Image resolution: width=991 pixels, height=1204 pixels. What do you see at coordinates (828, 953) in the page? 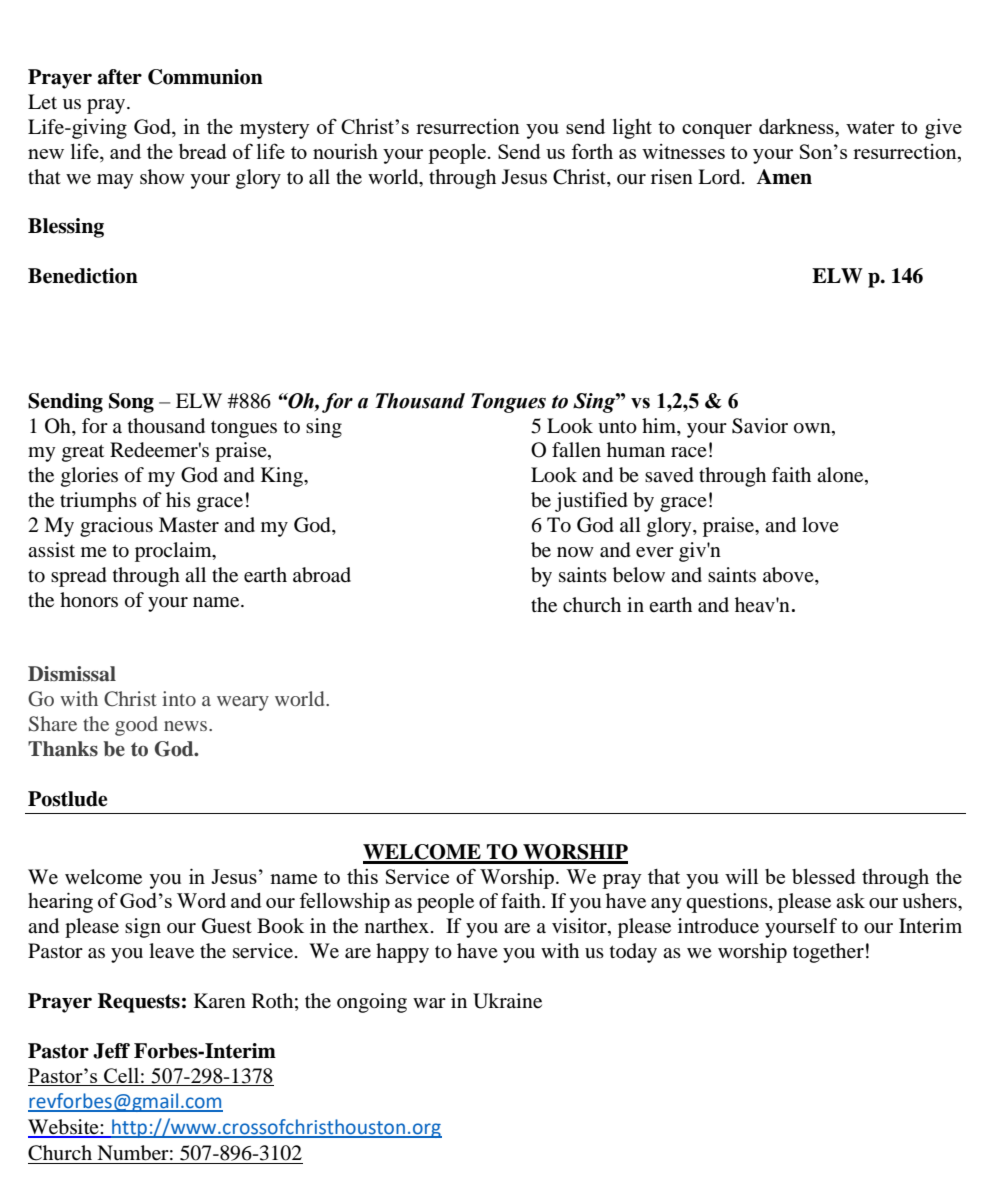
I see `together` at bounding box center [828, 953].
